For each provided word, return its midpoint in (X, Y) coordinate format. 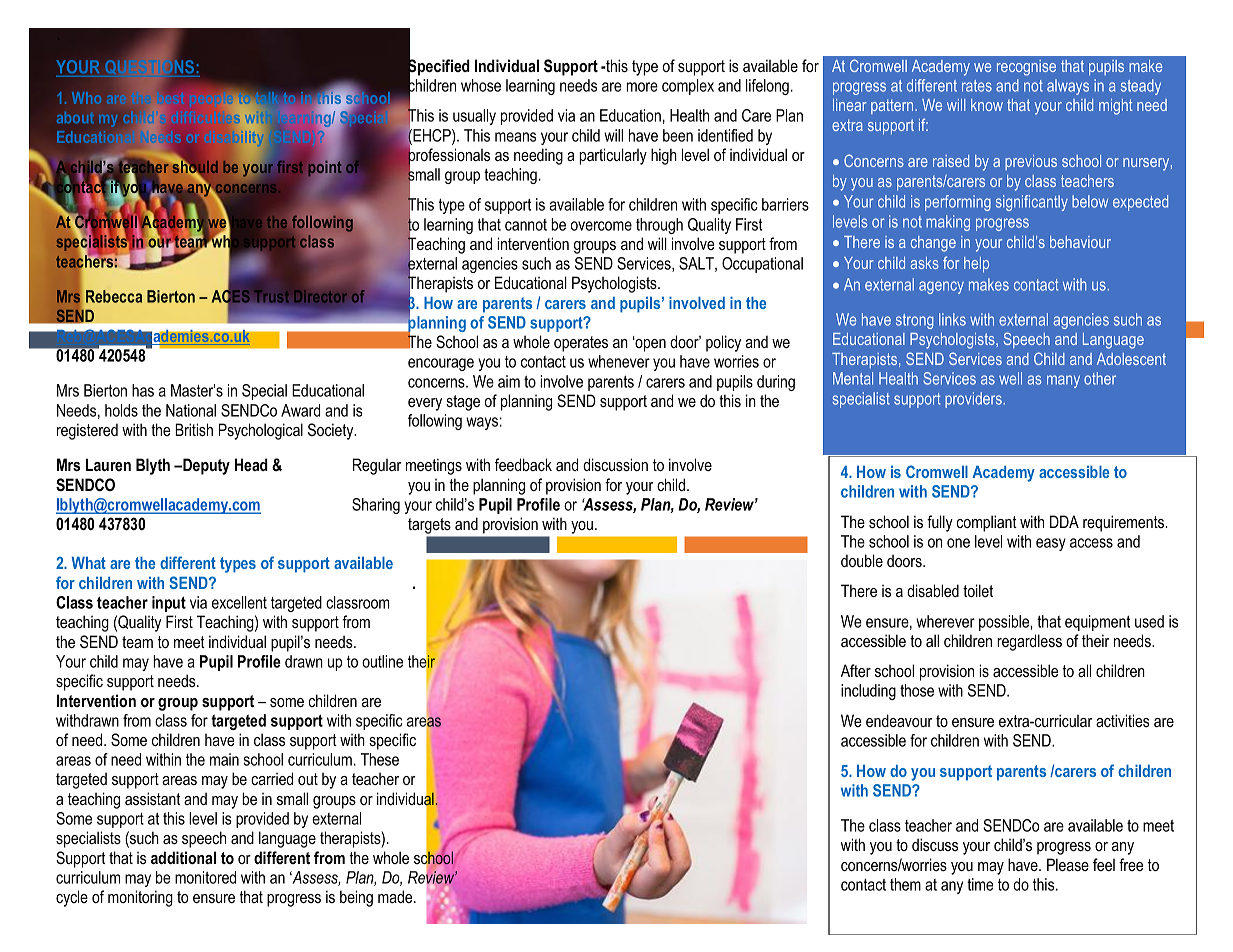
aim (509, 381)
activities (1123, 720)
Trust (271, 296)
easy (1051, 544)
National (191, 410)
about (75, 117)
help (976, 265)
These (380, 759)
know (987, 105)
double (862, 560)
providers (974, 400)
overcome (601, 226)
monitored (205, 877)
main (224, 759)
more (642, 87)
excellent (239, 602)
